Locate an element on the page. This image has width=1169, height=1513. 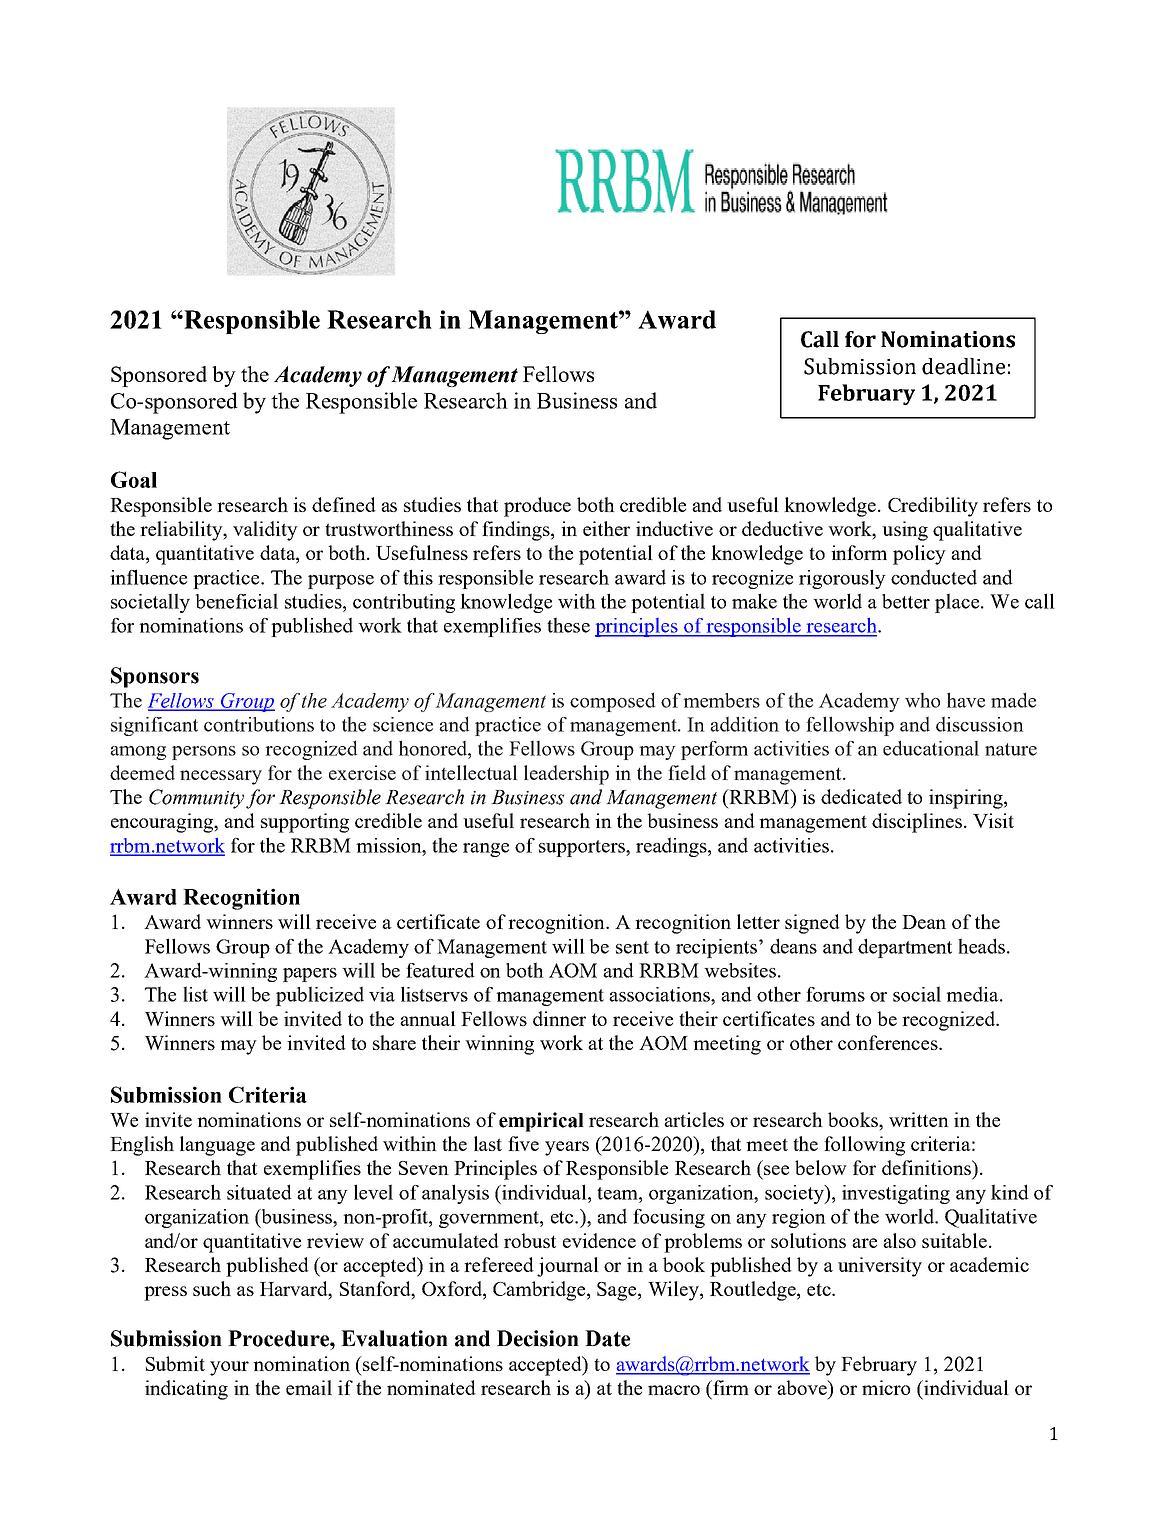
empirical is located at coordinates (541, 1122).
